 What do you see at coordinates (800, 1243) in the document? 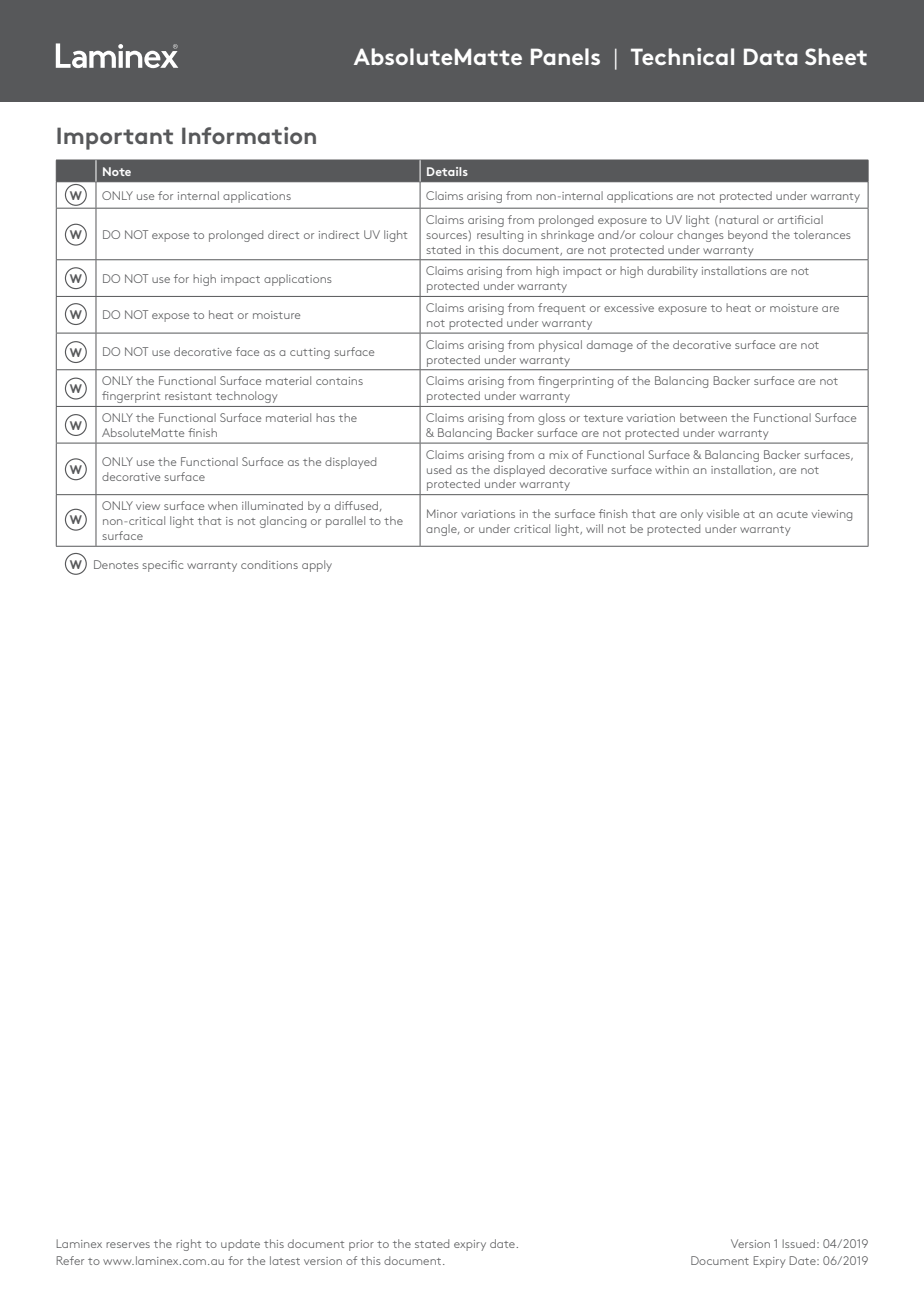
I see `Issued` at bounding box center [800, 1243].
